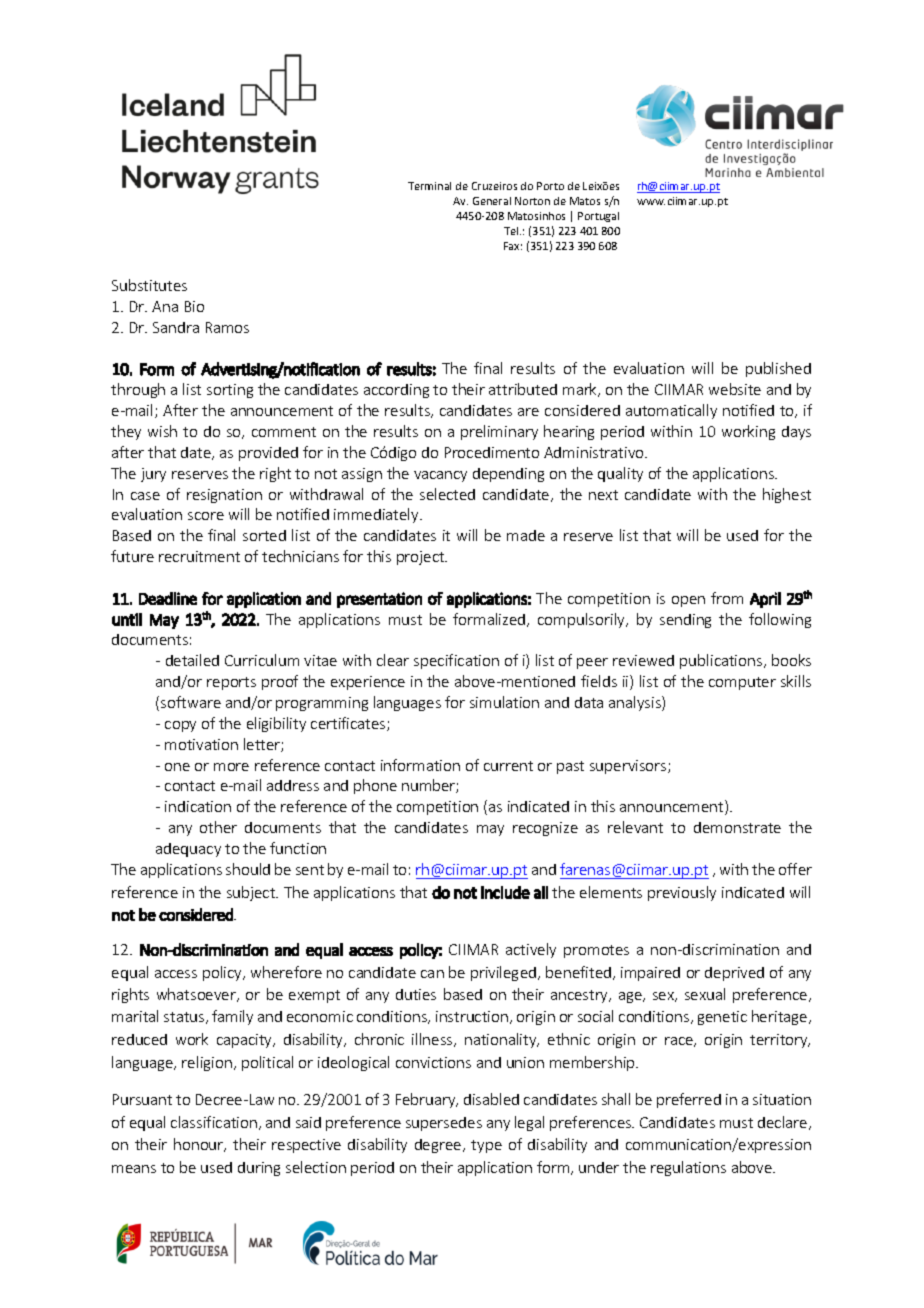  I want to click on regulations, so click(688, 1168).
